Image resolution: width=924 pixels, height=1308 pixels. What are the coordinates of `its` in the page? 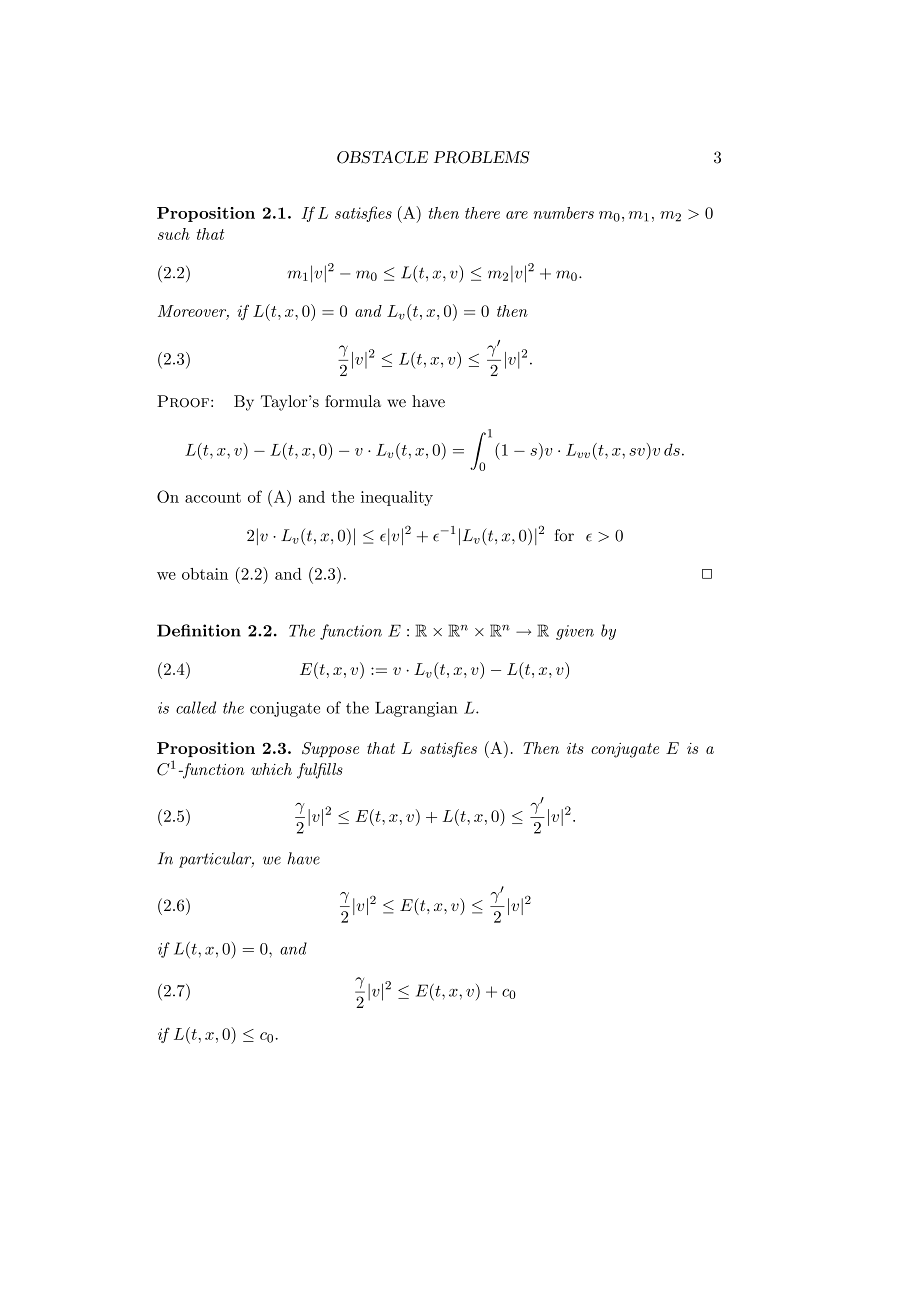 It's located at (575, 748).
